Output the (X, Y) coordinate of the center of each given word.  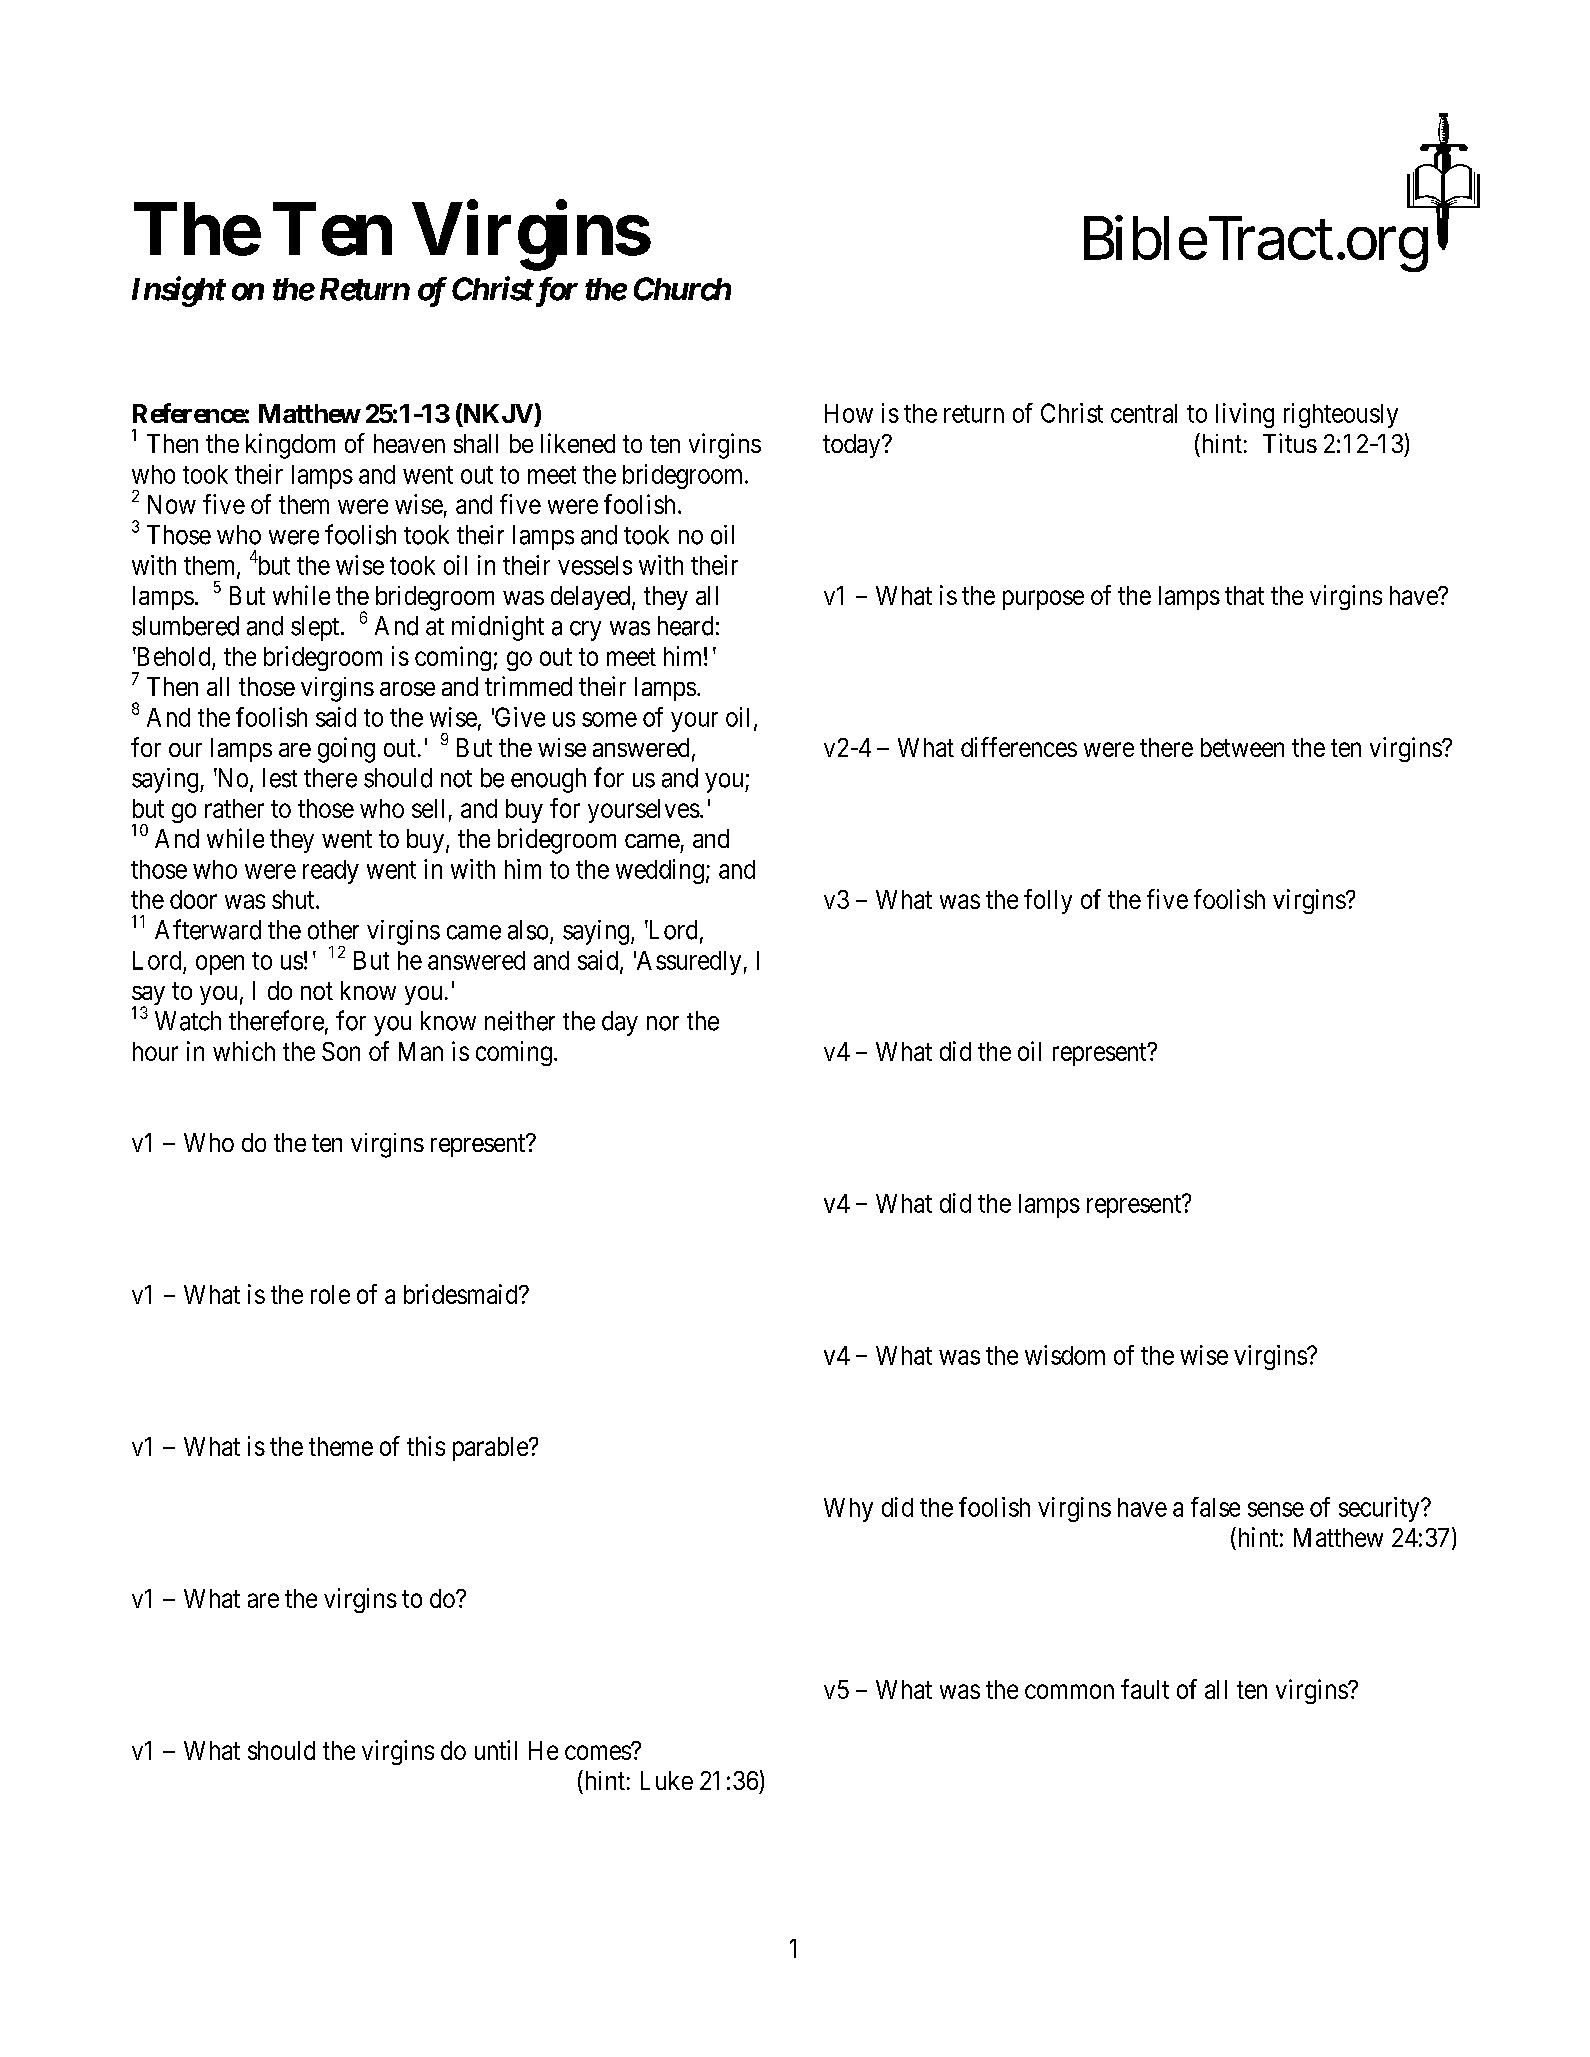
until (496, 1750)
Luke (667, 1780)
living (1245, 415)
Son (341, 1051)
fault (1145, 1689)
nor (663, 1023)
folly (1048, 901)
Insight (178, 291)
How (849, 413)
